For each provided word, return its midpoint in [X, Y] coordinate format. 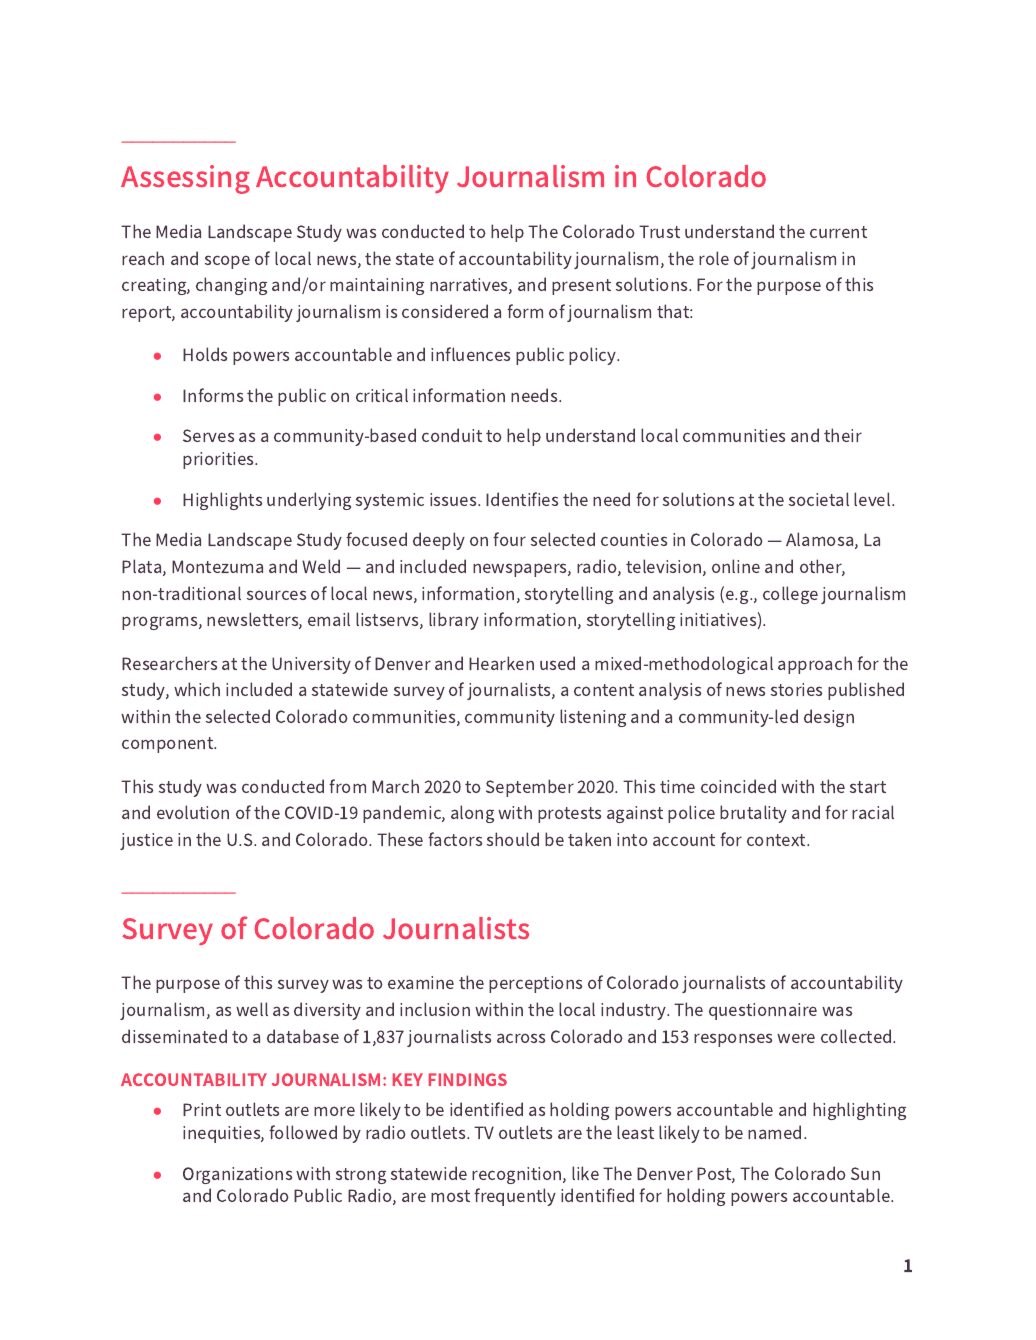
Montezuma [217, 566]
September [530, 788]
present [581, 287]
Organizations [237, 1175]
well [252, 1009]
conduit [452, 435]
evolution [193, 812]
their [843, 435]
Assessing [185, 179]
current [838, 232]
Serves [208, 435]
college [790, 595]
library [454, 621]
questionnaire [763, 1011]
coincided [738, 786]
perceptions [535, 984]
